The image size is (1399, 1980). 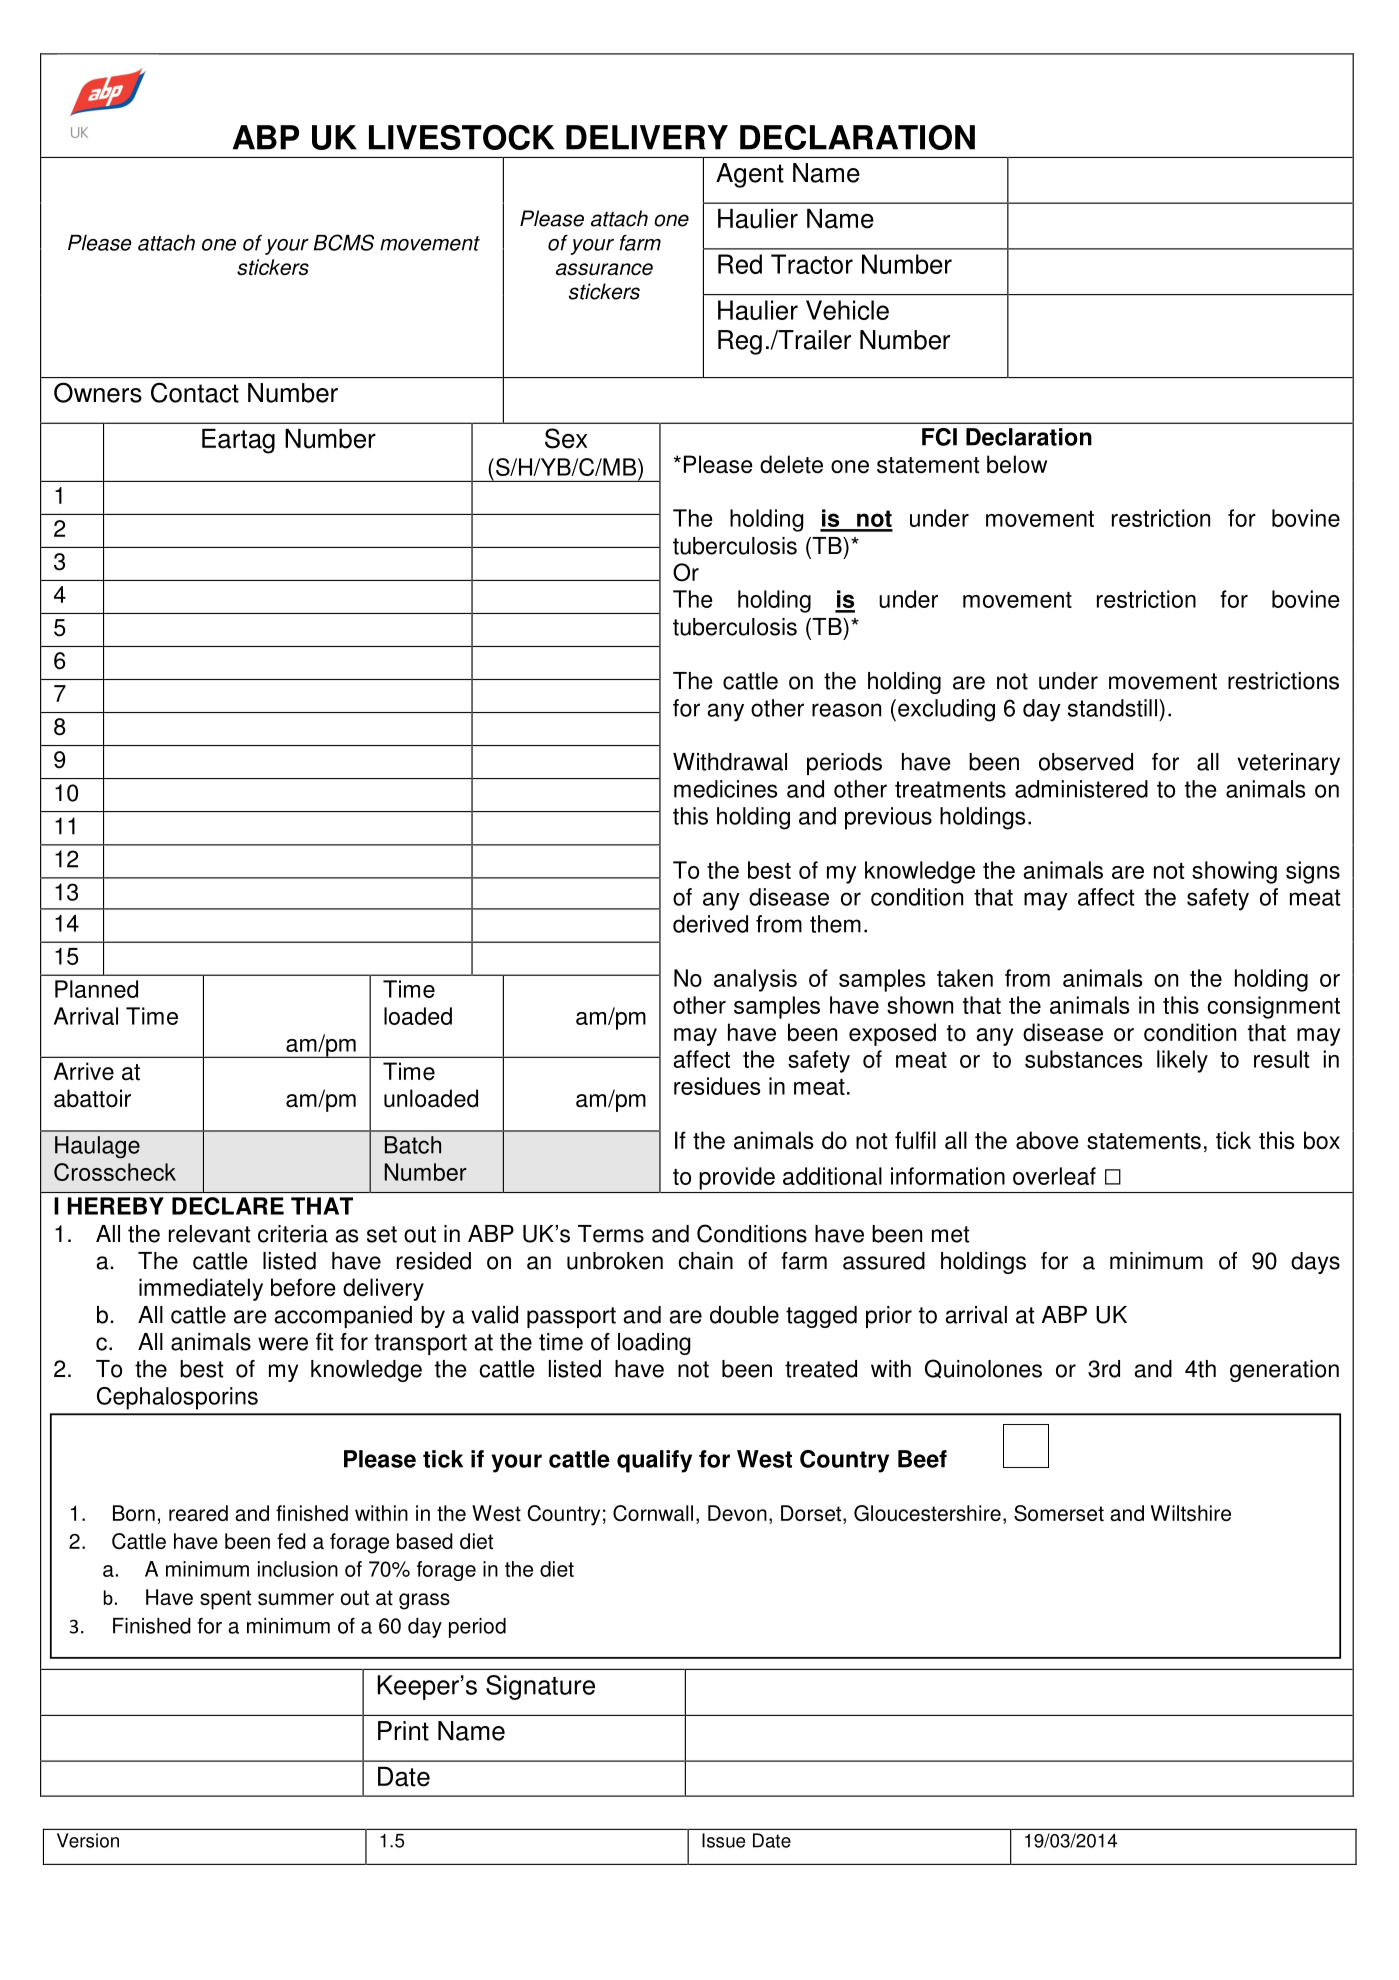 I want to click on LIVESTOCK, so click(x=461, y=137).
